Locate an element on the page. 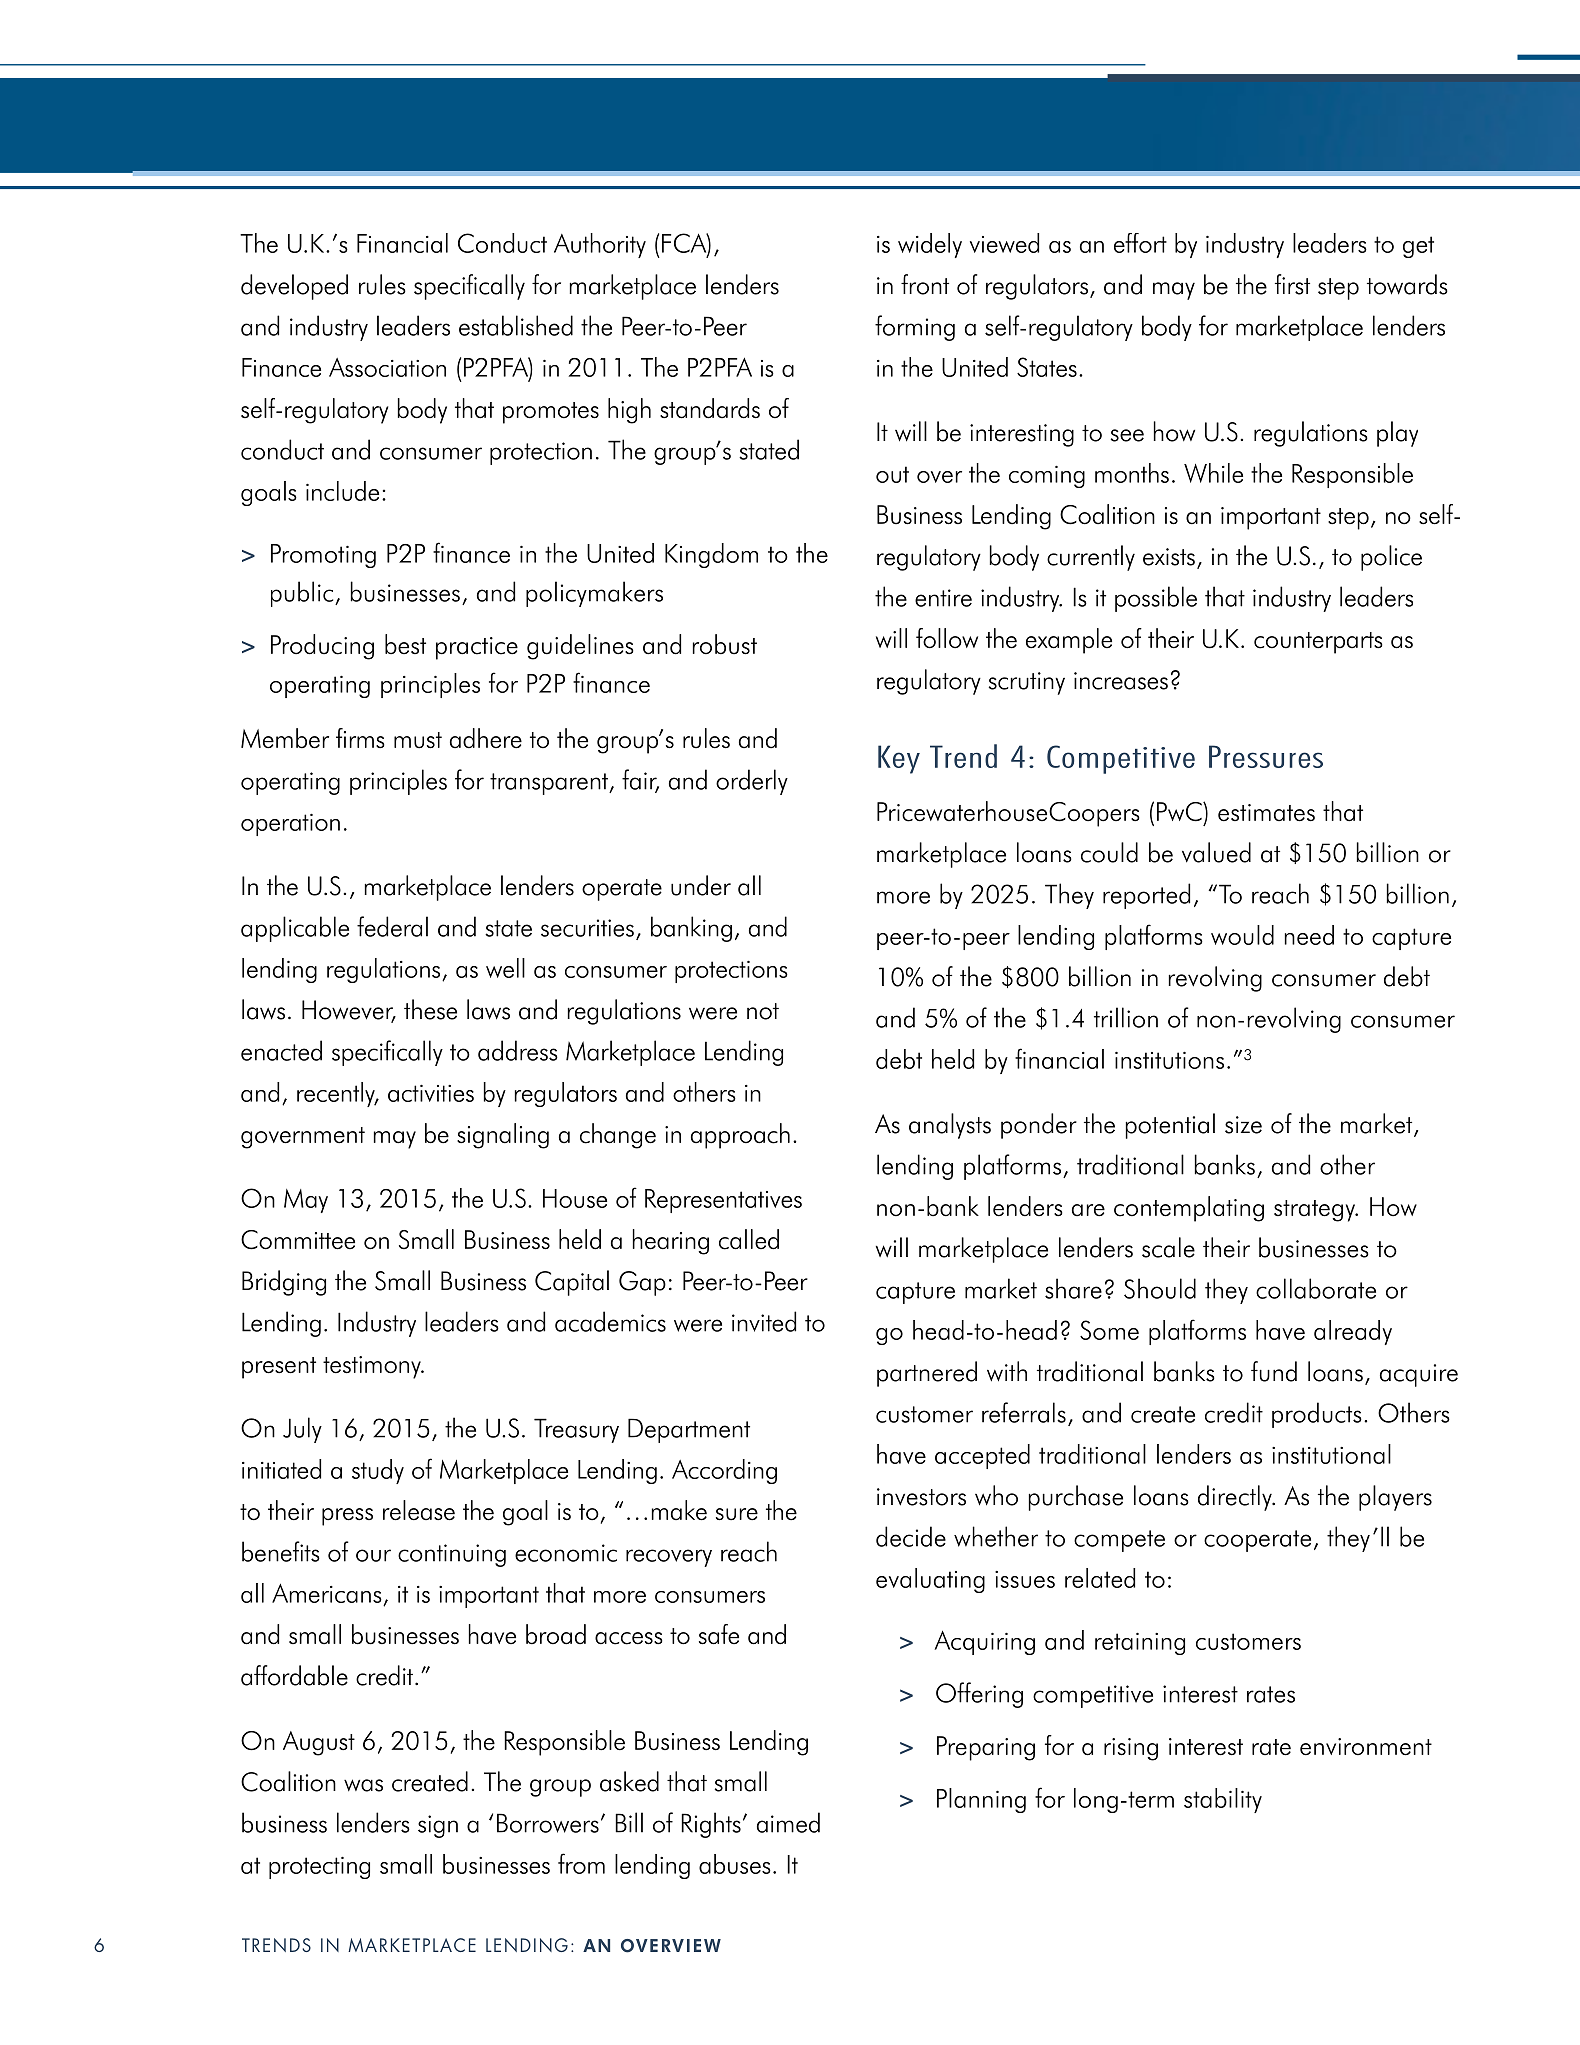 This document has height=2045, width=1580. investors is located at coordinates (921, 1497).
